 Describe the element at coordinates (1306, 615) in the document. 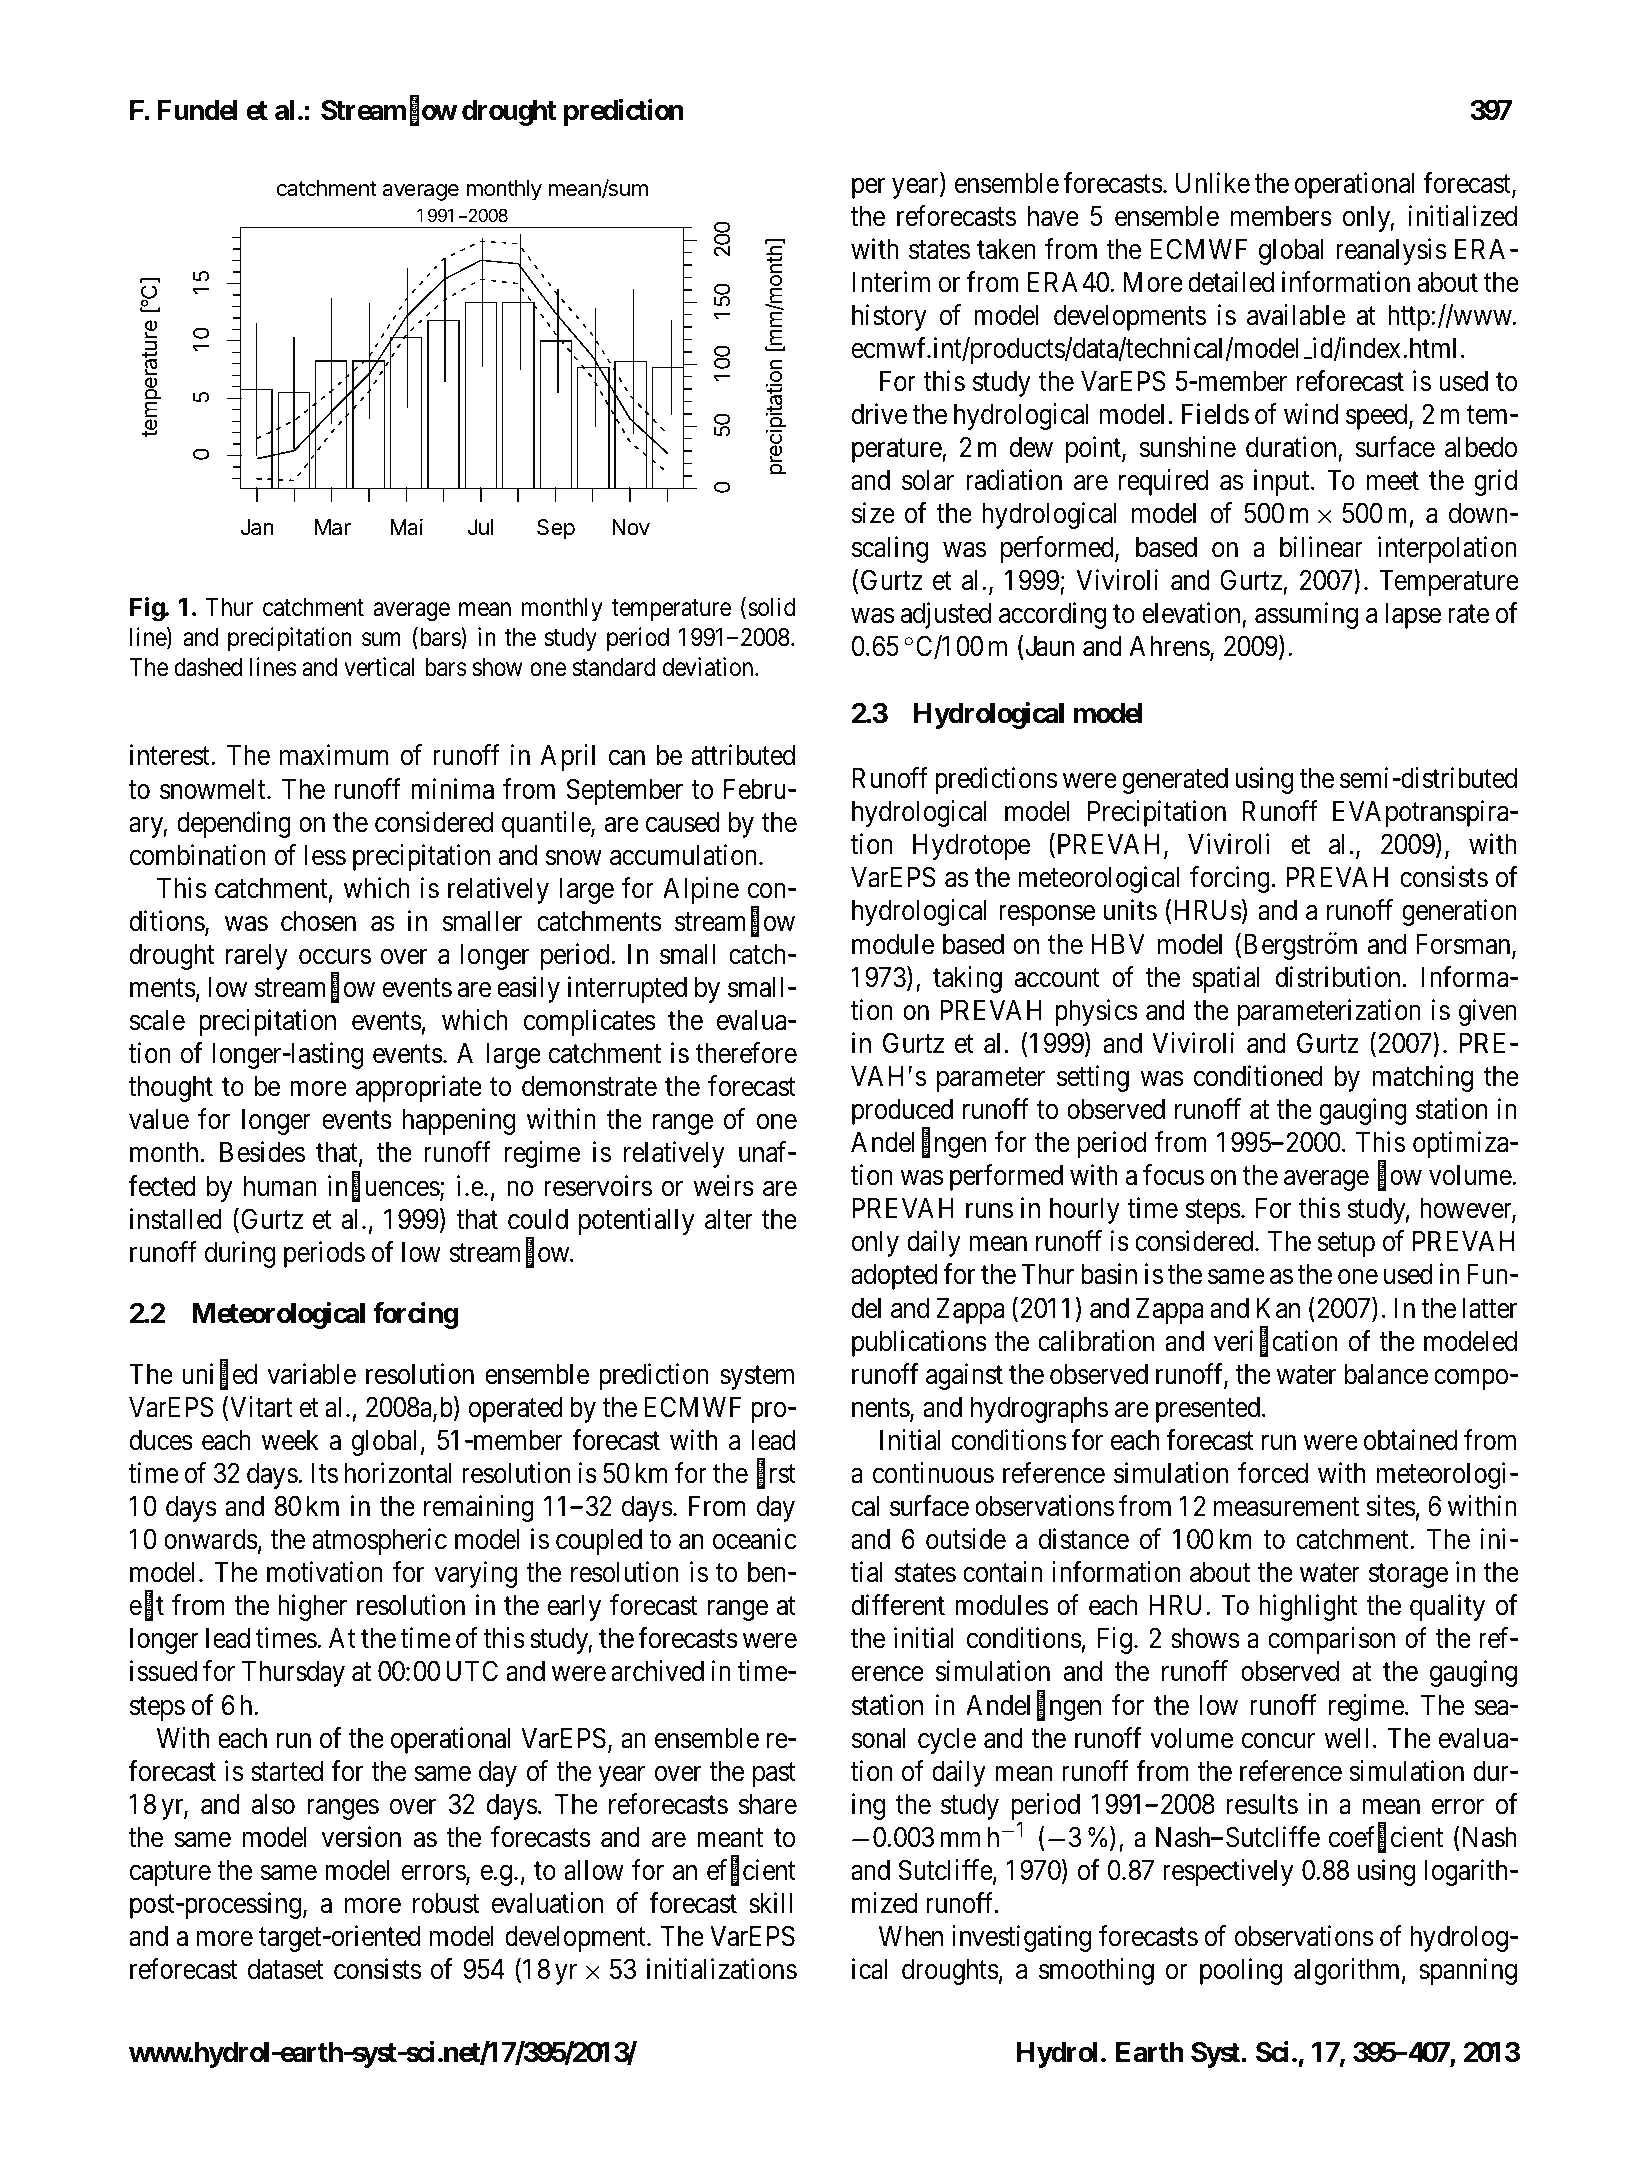

I see `assuming` at that location.
